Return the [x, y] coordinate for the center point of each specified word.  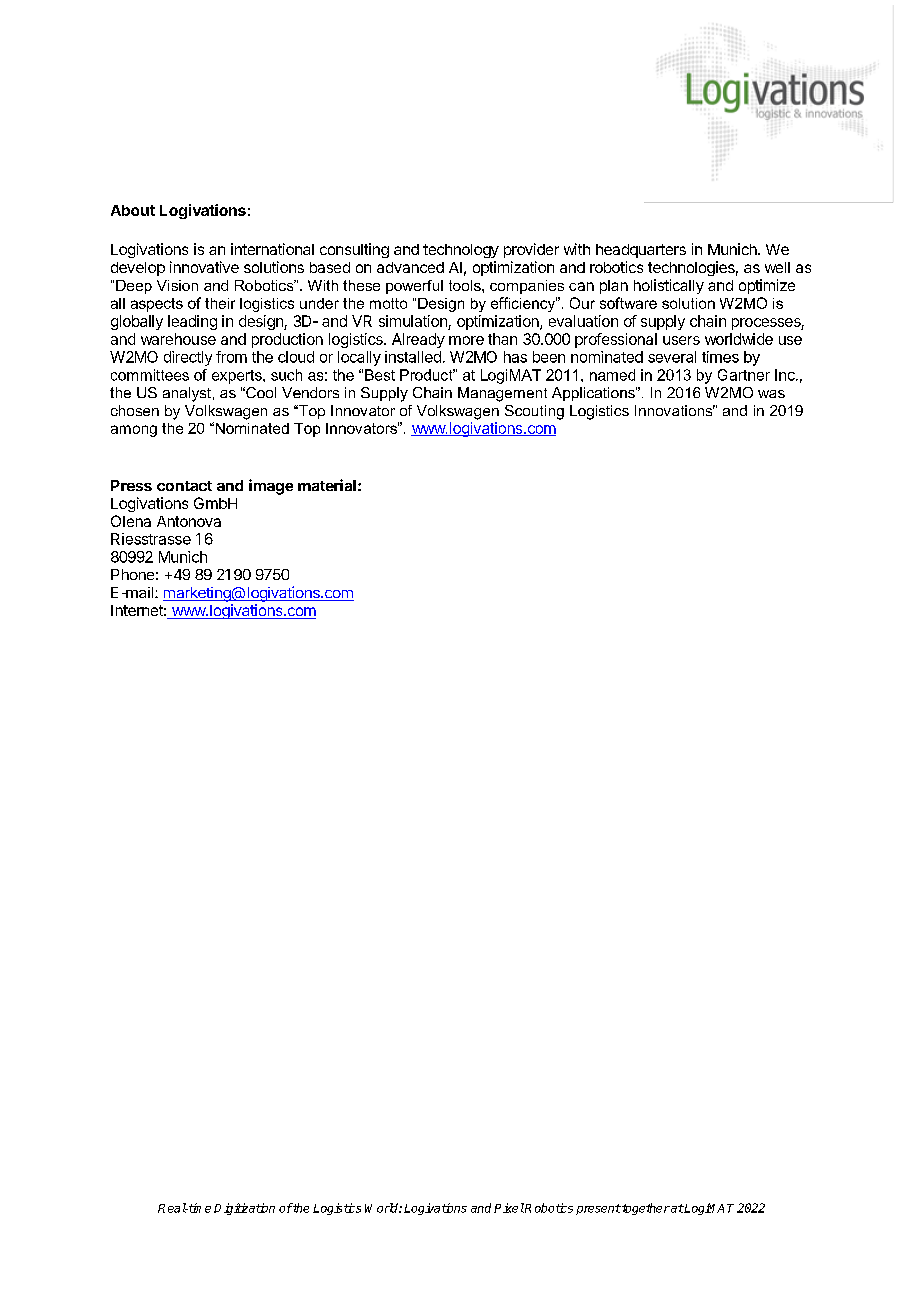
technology [461, 251]
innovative [204, 267]
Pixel [509, 1208]
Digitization [244, 1209]
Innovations [675, 410]
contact [184, 486]
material [327, 485]
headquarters [641, 251]
